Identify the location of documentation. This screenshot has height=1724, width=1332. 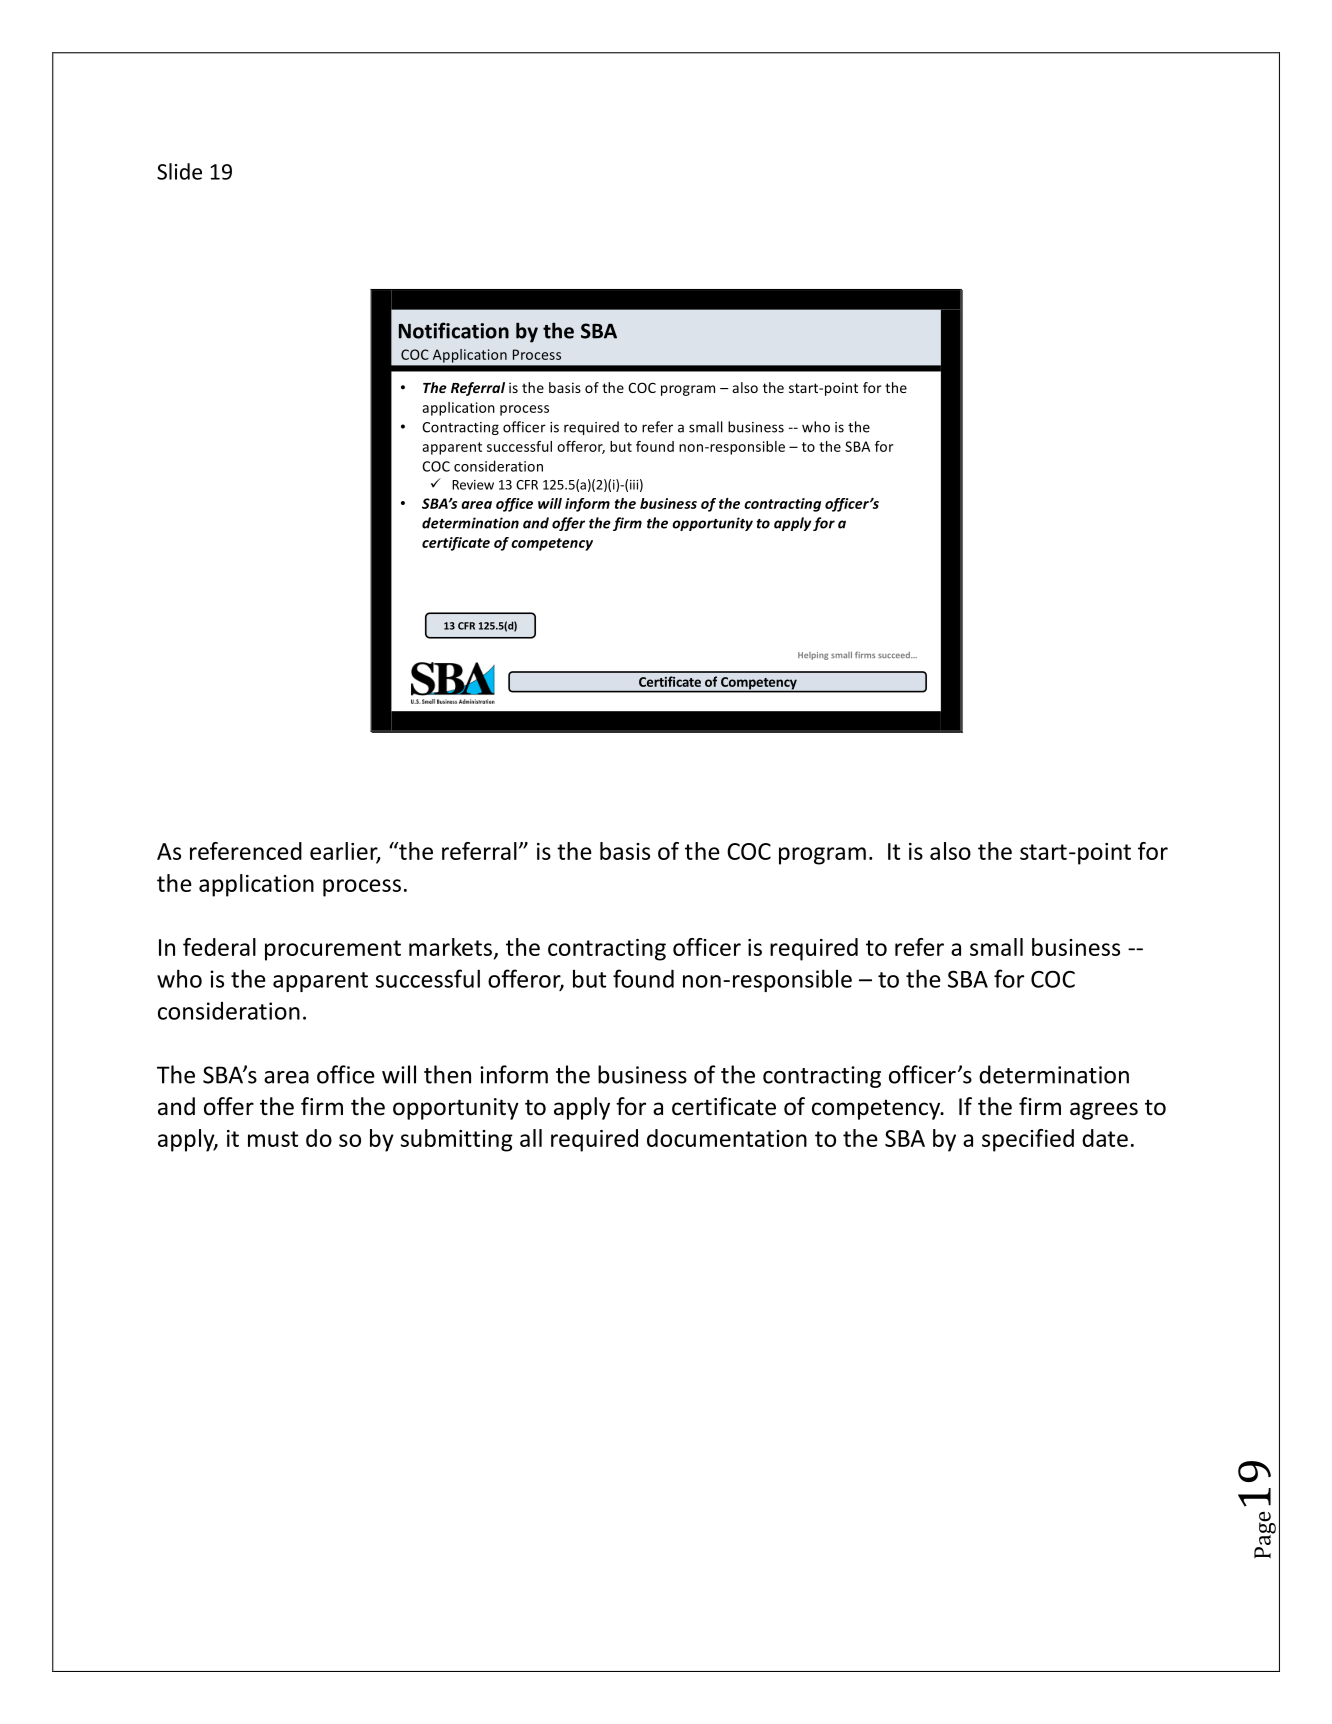
(727, 1138).
